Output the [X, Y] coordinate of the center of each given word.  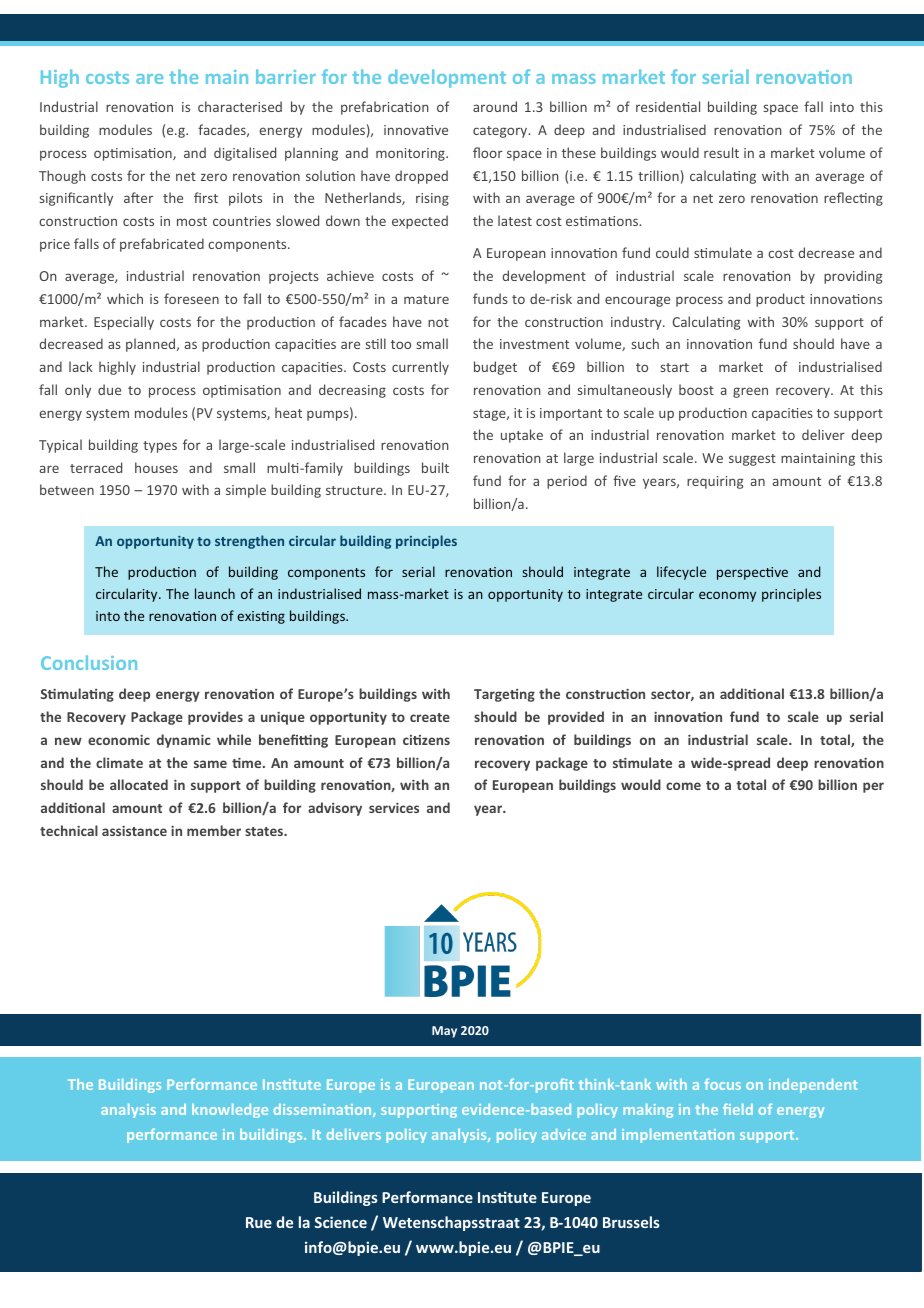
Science [341, 1222]
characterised [240, 106]
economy [727, 596]
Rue [259, 1222]
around [495, 106]
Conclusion [89, 662]
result [721, 152]
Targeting [504, 695]
